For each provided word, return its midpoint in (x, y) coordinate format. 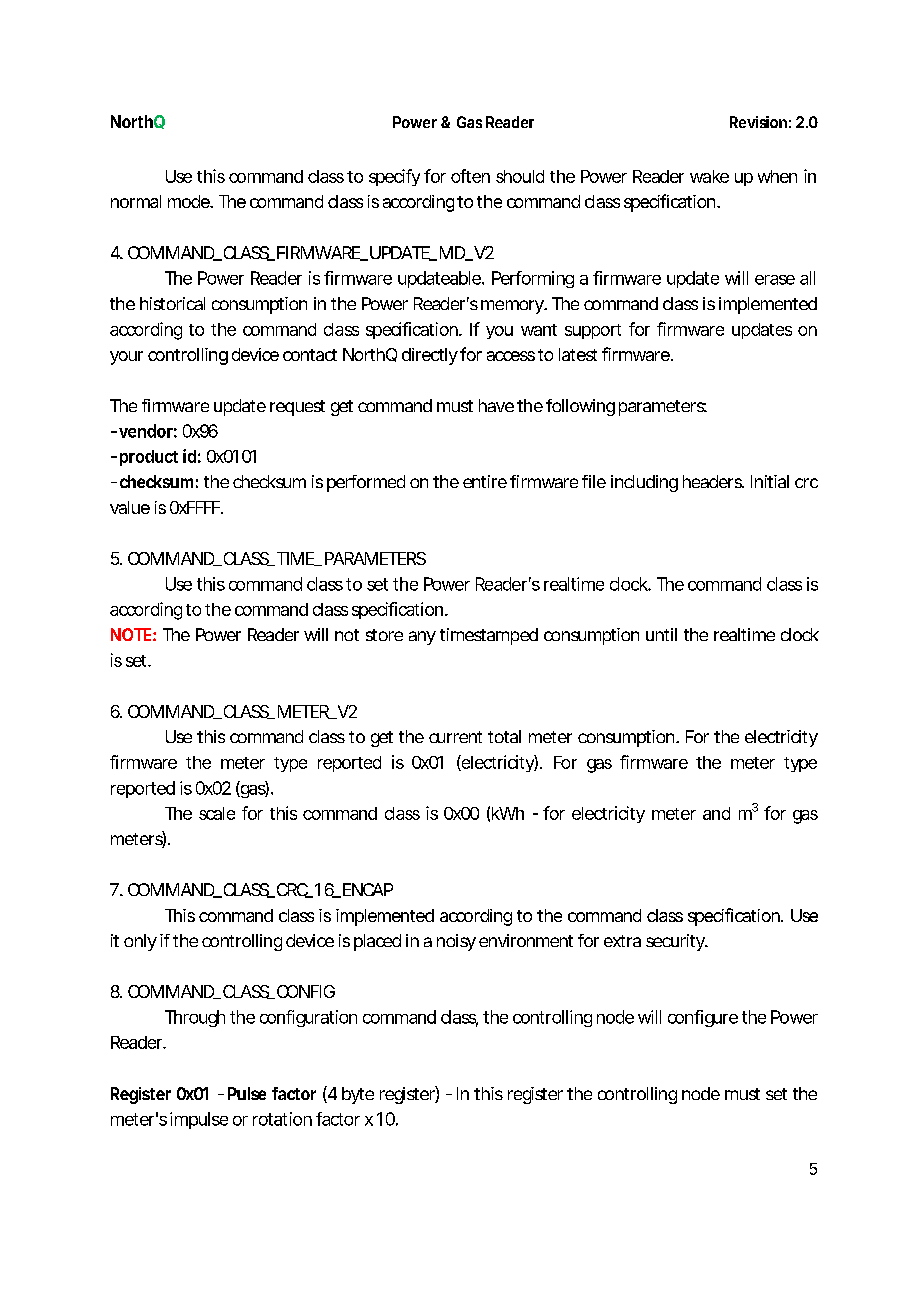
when (777, 176)
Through (195, 1018)
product (149, 458)
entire (485, 481)
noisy (456, 942)
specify (394, 177)
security (675, 942)
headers (713, 481)
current (455, 737)
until (661, 634)
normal (136, 201)
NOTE (131, 634)
